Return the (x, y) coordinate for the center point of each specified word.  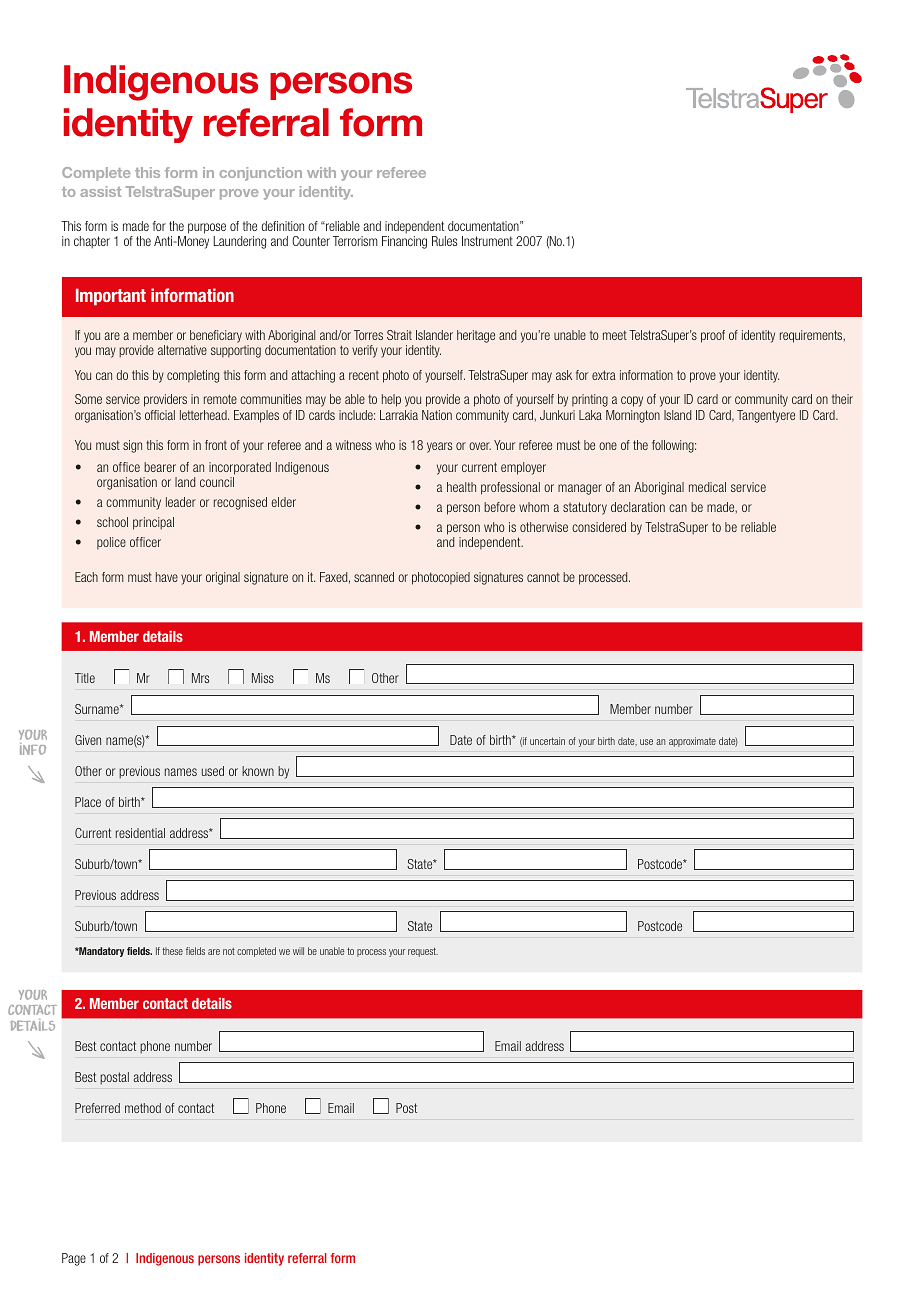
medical (707, 487)
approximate (692, 742)
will (298, 951)
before (499, 507)
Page (74, 1259)
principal (153, 523)
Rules (444, 241)
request (423, 952)
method (143, 1108)
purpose (207, 228)
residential (140, 833)
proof (713, 336)
